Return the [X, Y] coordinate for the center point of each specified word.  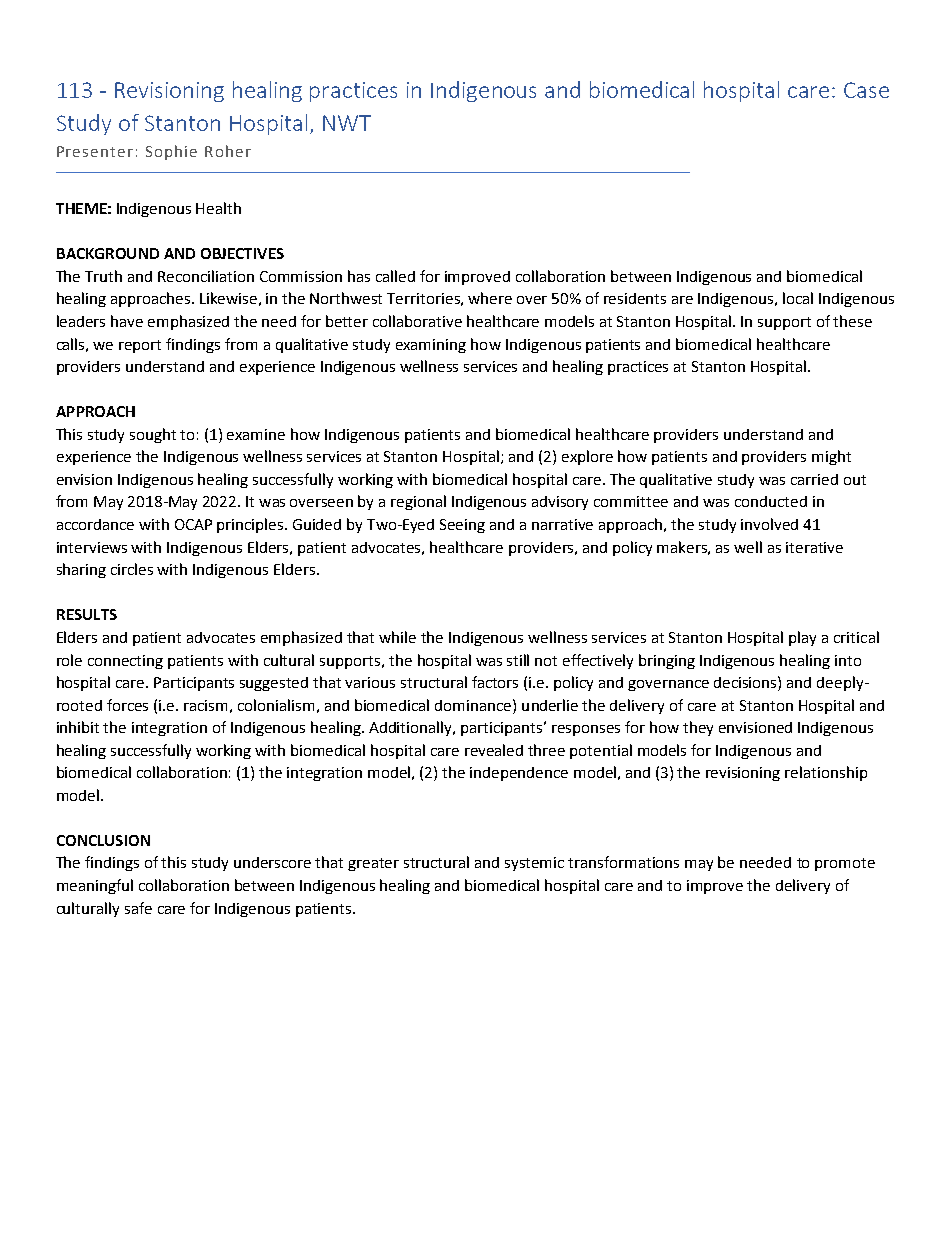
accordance [95, 524]
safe [138, 908]
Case [866, 90]
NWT [347, 123]
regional [418, 502]
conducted [771, 501]
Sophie [171, 152]
